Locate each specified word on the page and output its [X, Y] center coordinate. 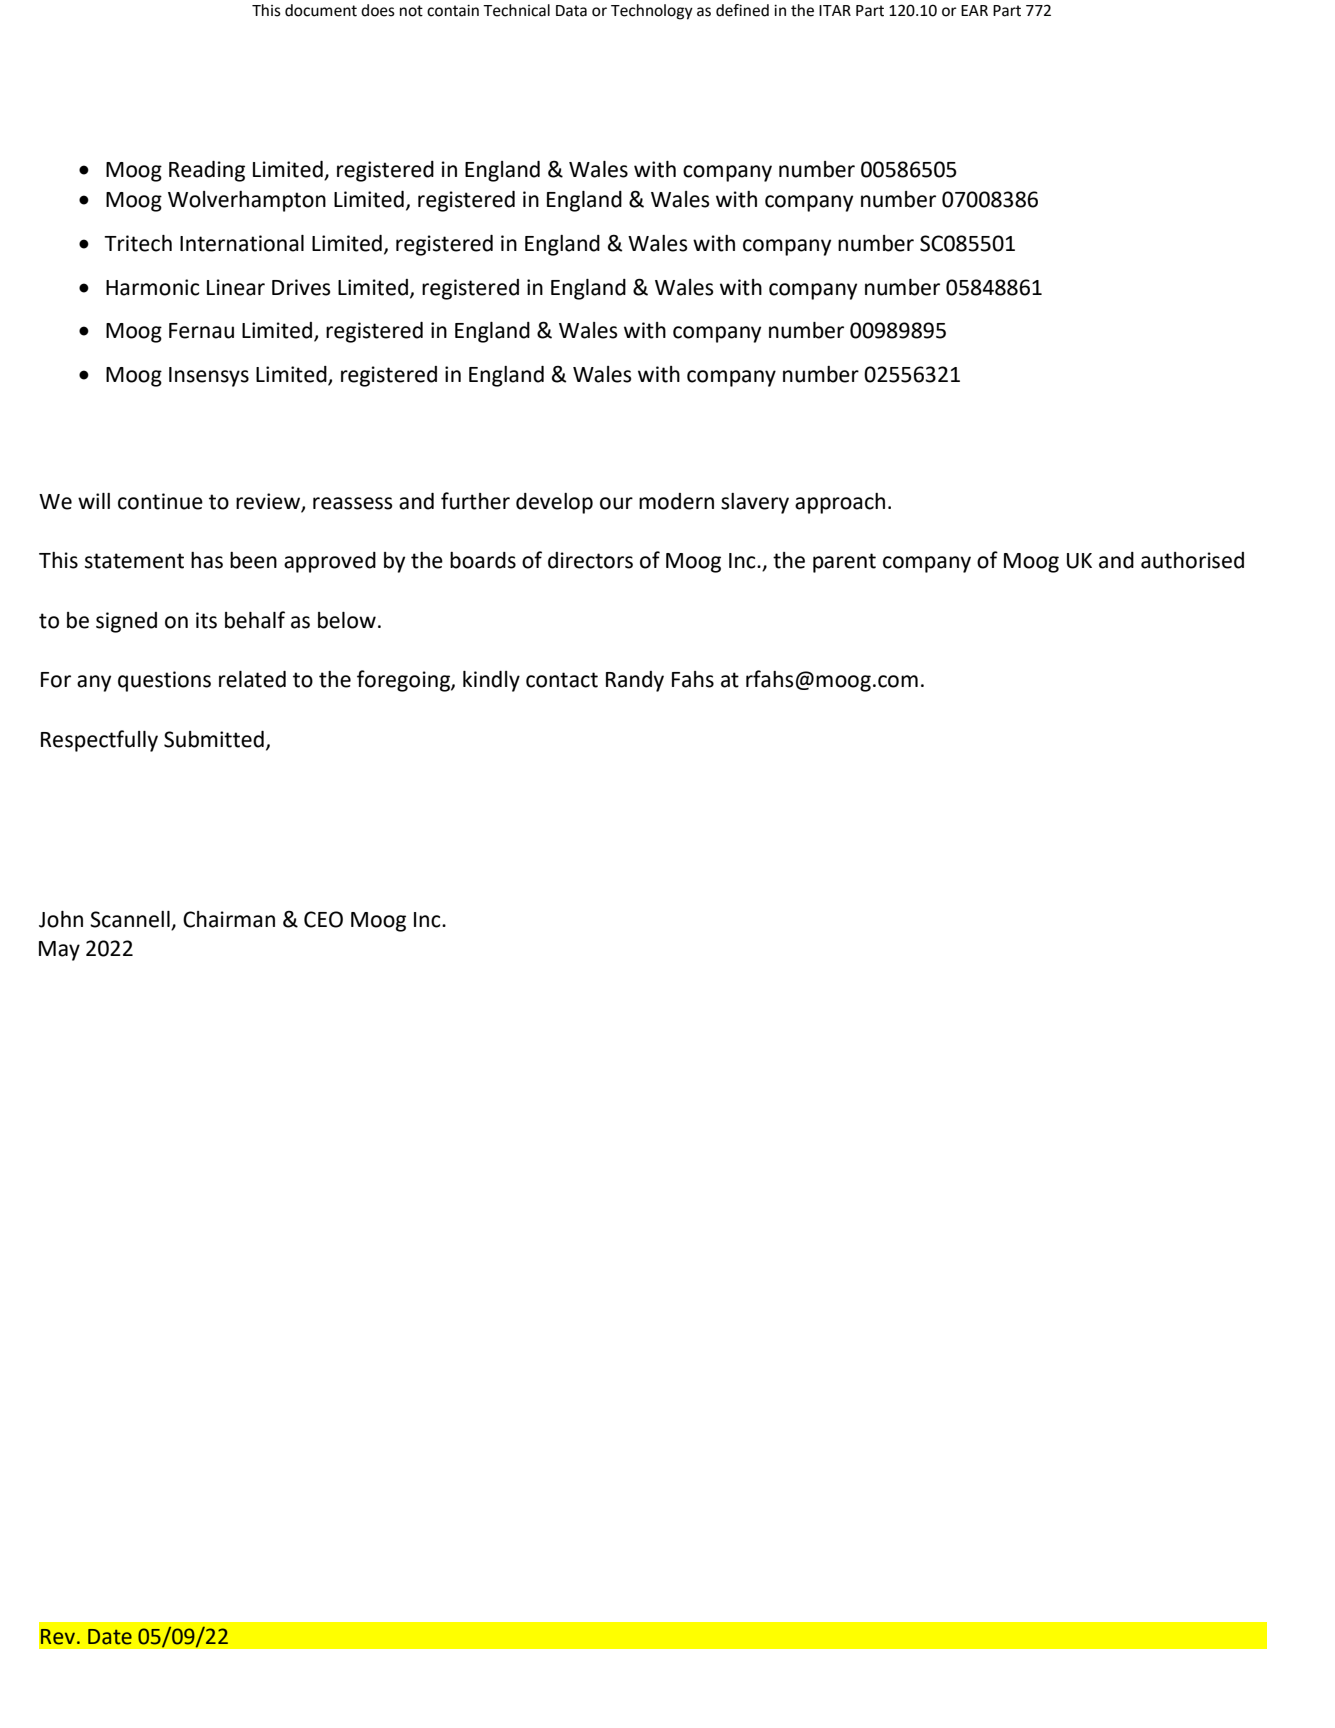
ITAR [835, 10]
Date [110, 1637]
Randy [635, 681]
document [321, 10]
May [59, 951]
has [207, 560]
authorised [1192, 560]
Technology [652, 12]
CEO [323, 919]
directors [590, 560]
